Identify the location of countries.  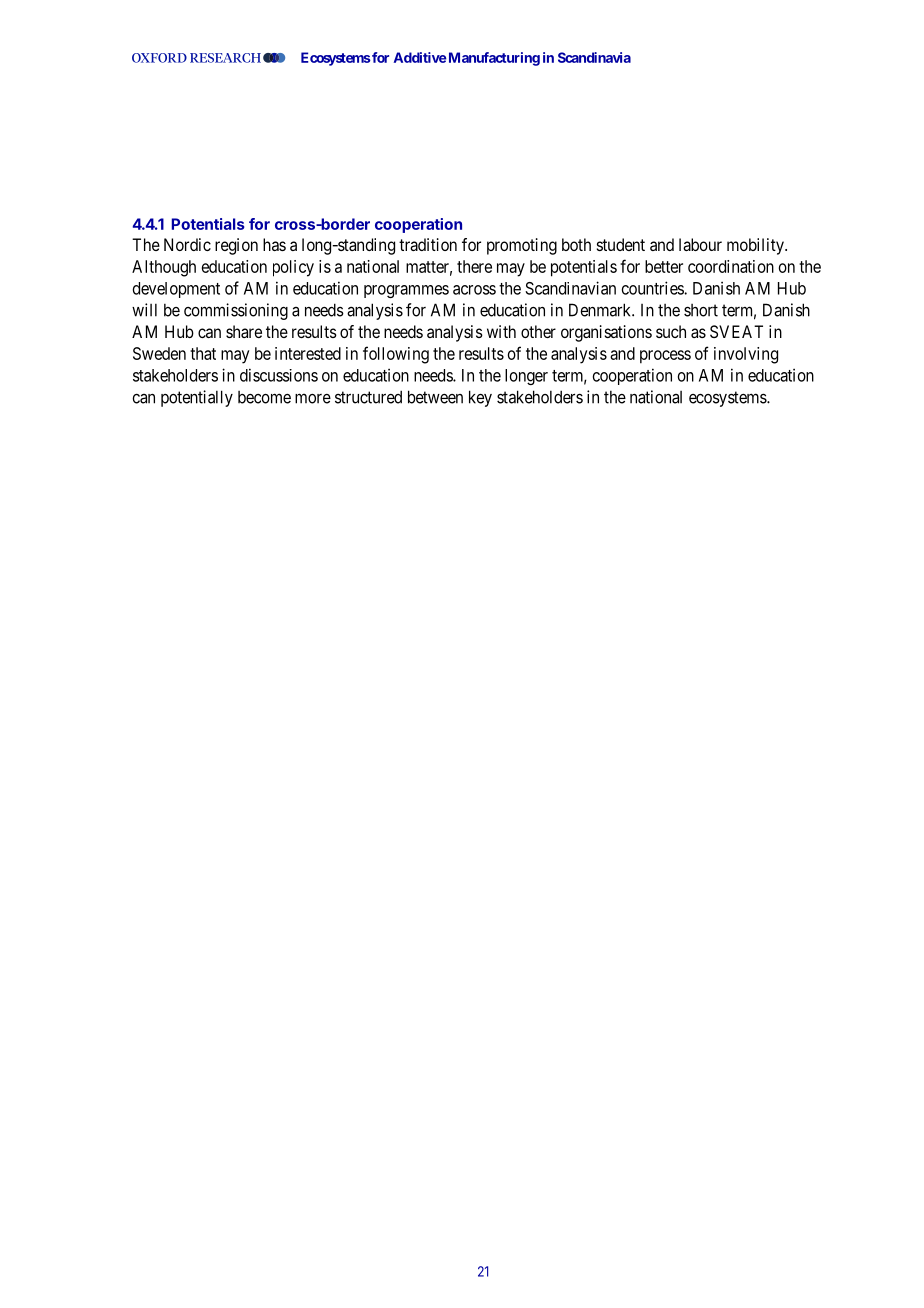
(653, 288).
